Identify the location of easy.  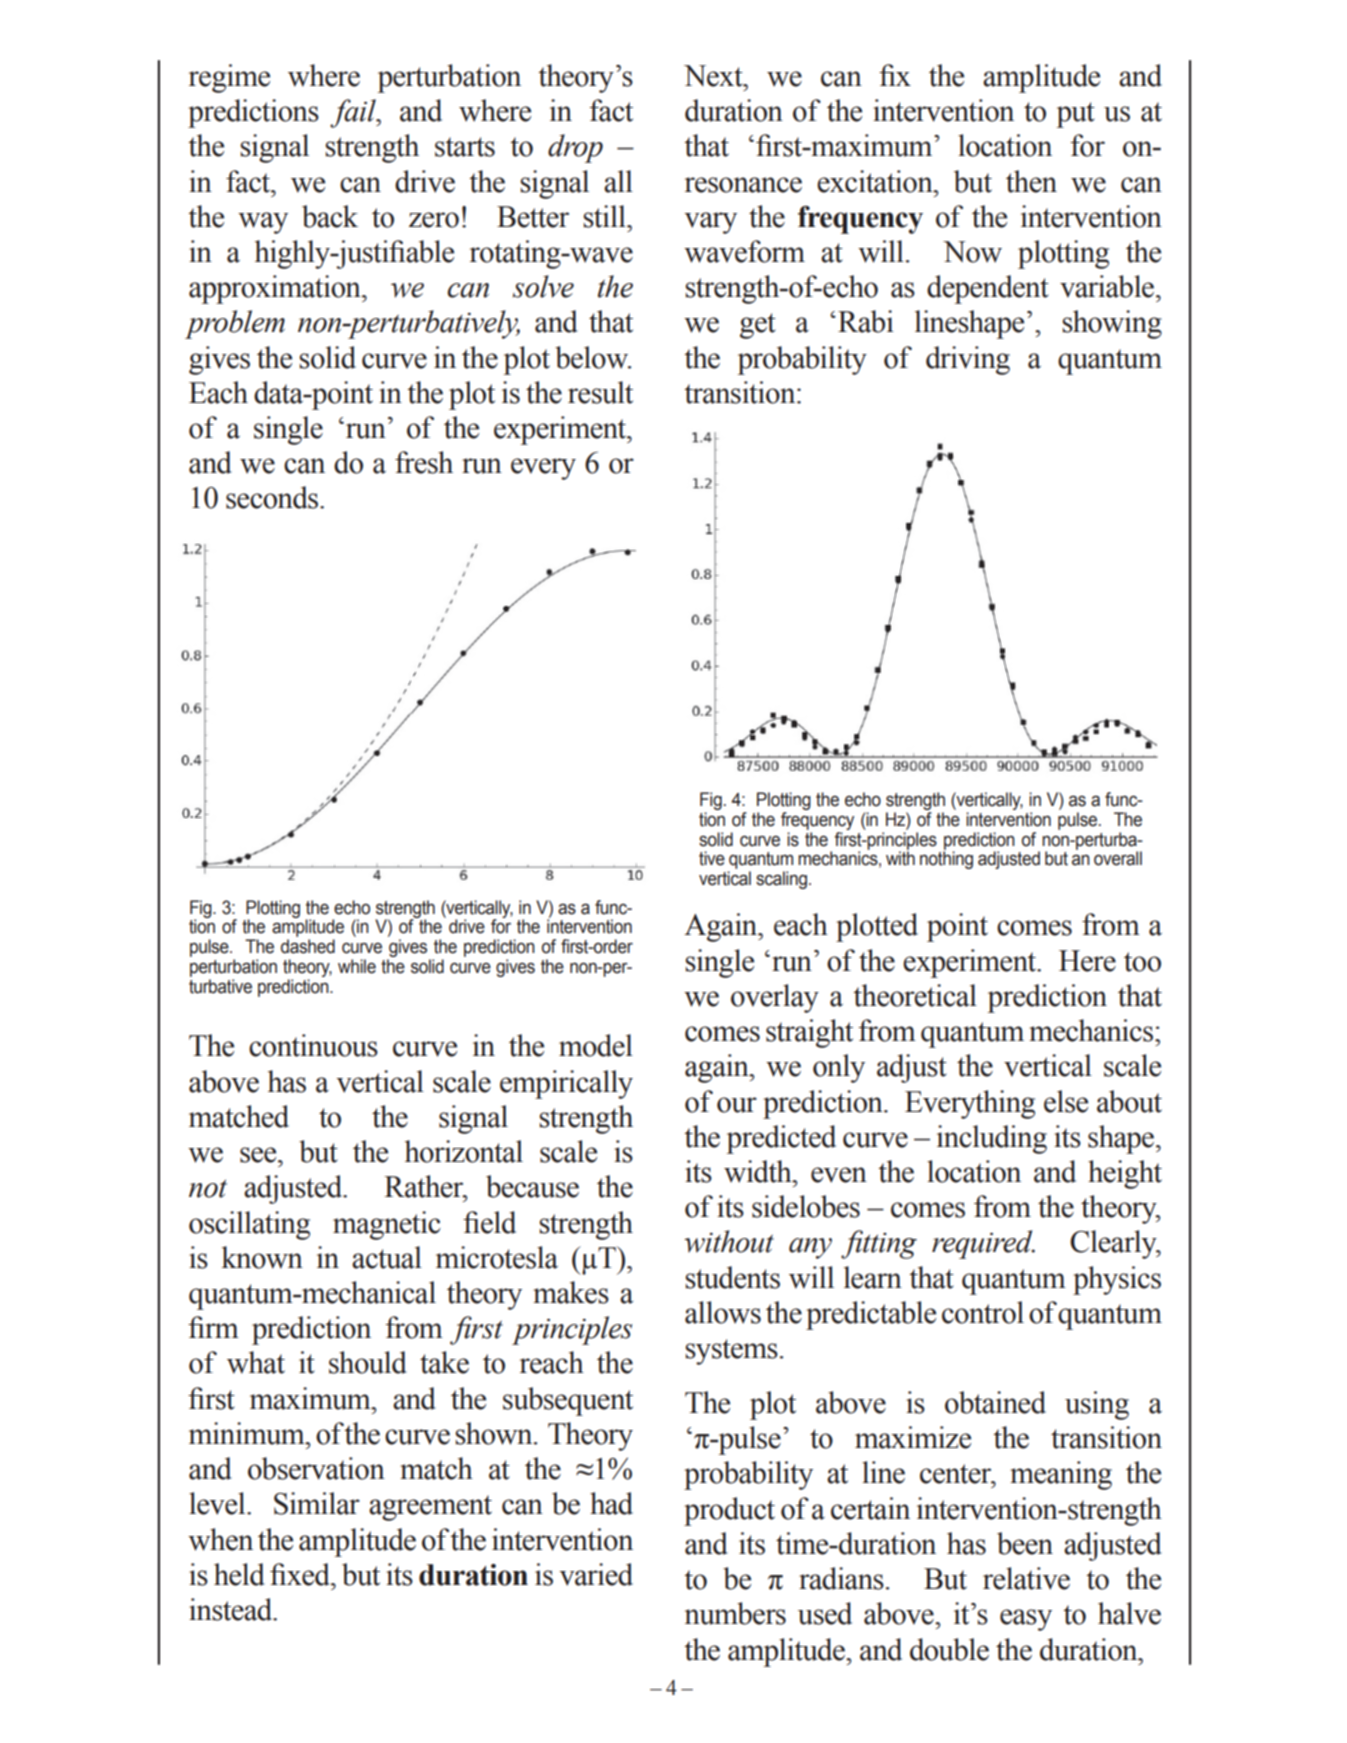
(1026, 1620).
